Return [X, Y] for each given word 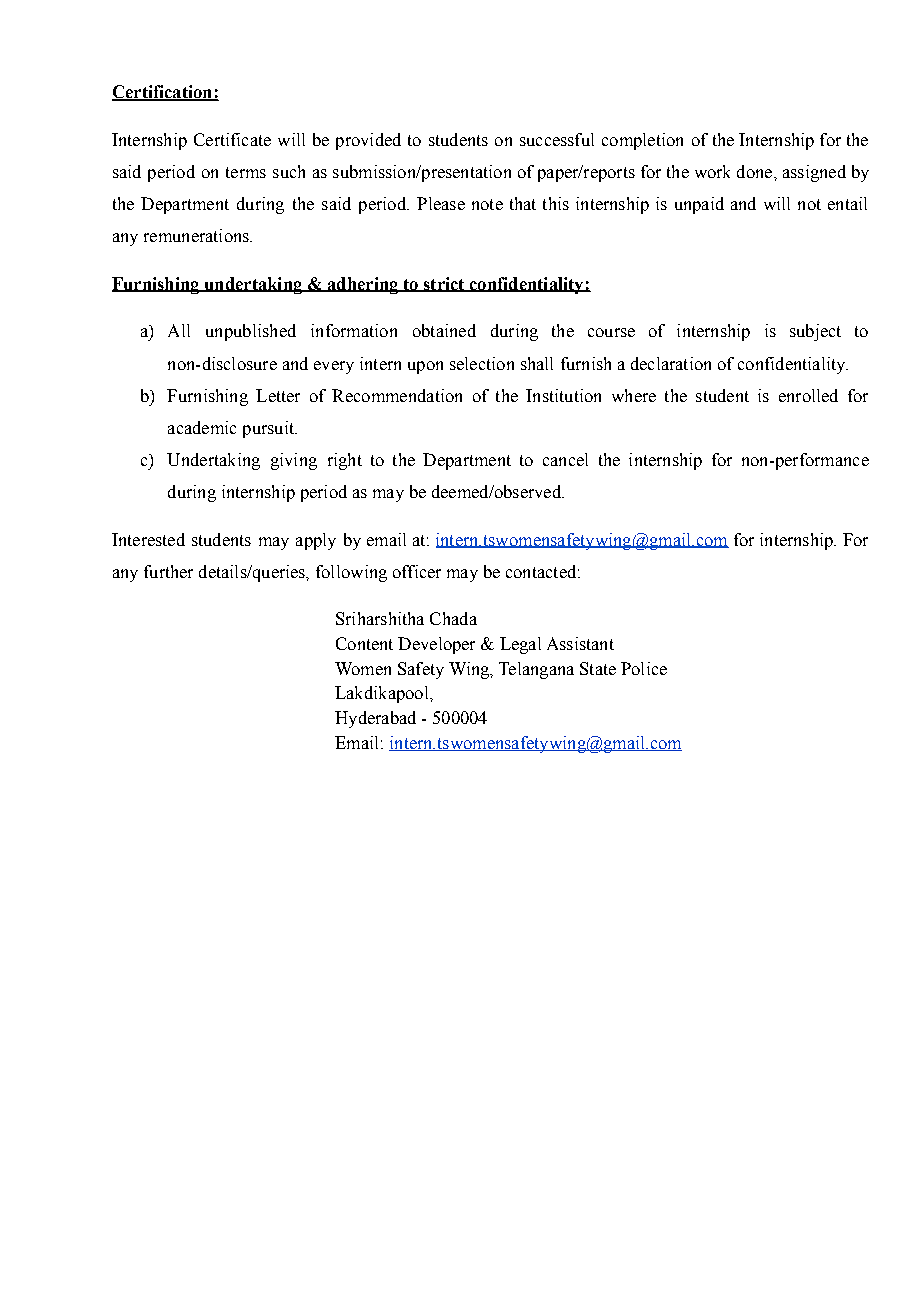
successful [557, 139]
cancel [565, 459]
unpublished [251, 332]
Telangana [536, 670]
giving [294, 461]
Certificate [232, 139]
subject [815, 332]
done [756, 171]
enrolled [808, 395]
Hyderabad [375, 719]
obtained [444, 330]
